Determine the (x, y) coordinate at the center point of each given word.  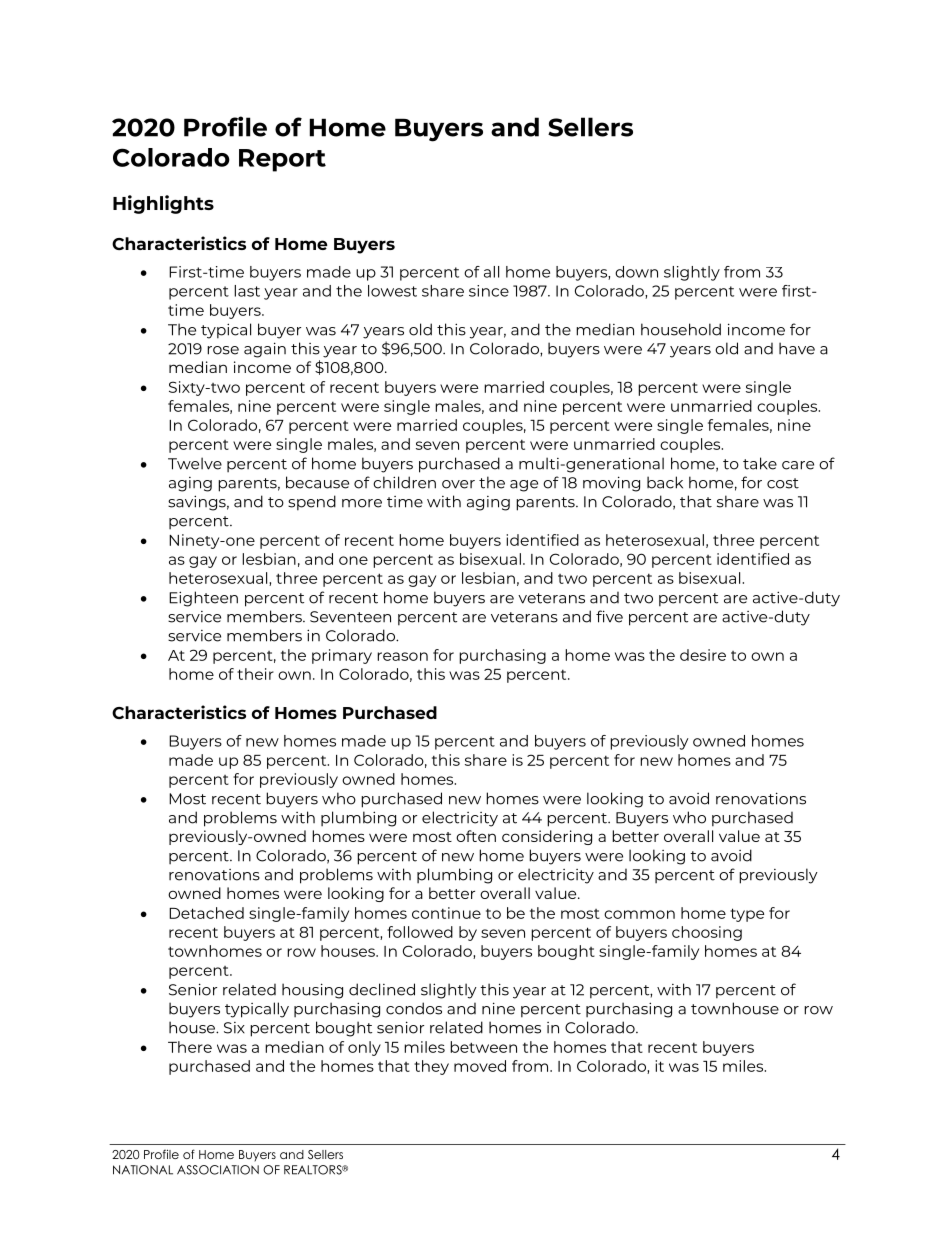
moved (480, 1066)
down (636, 272)
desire (703, 655)
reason (402, 656)
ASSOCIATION (218, 1170)
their (255, 674)
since (489, 291)
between (483, 1047)
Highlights (163, 204)
